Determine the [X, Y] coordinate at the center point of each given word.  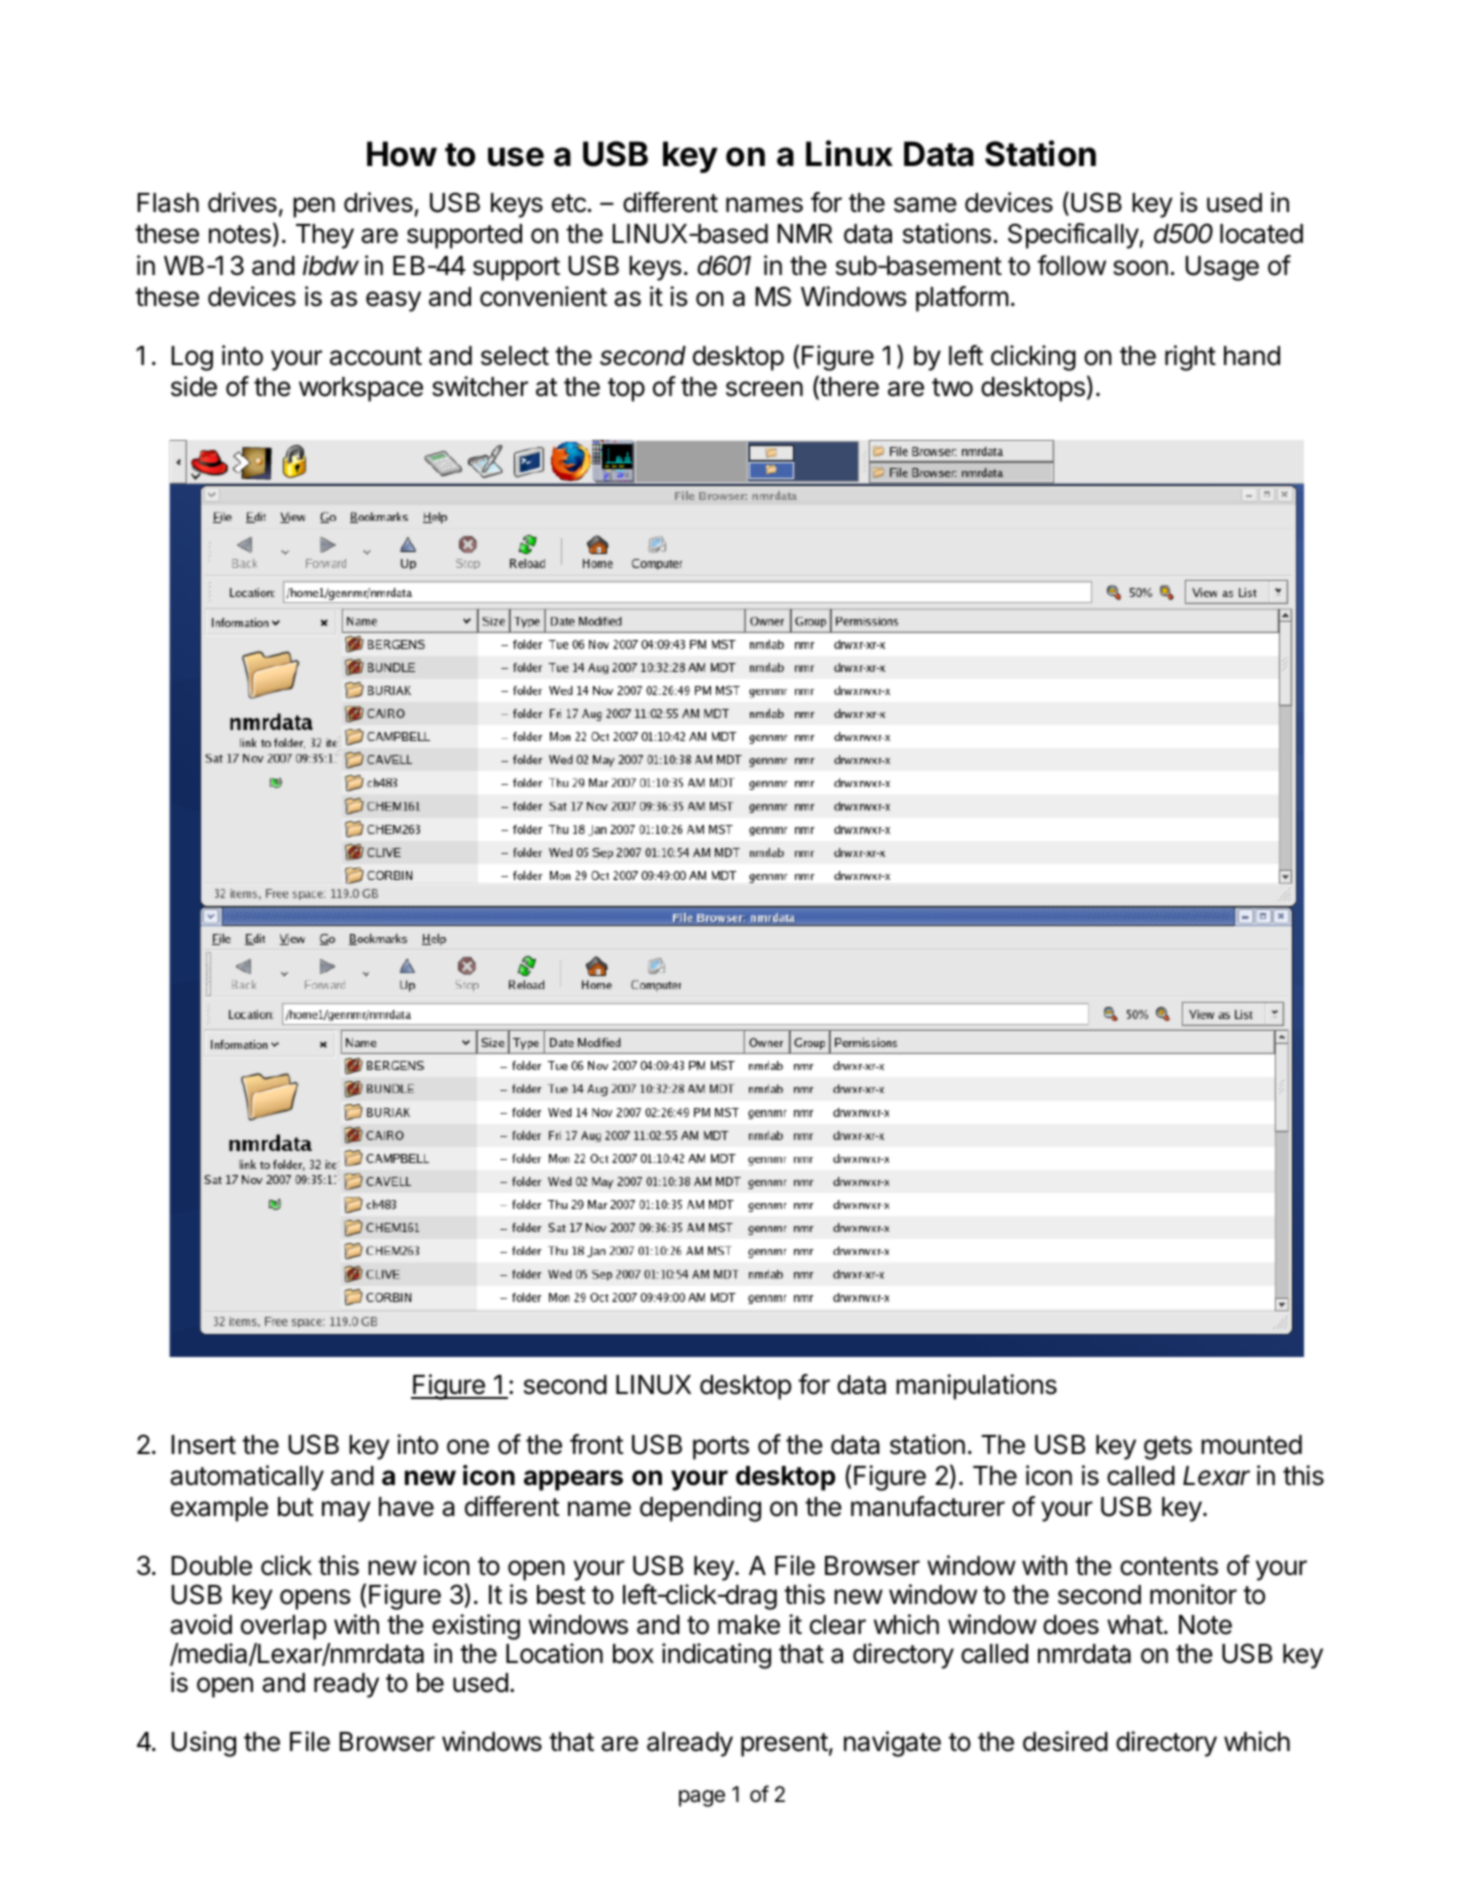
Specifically [1073, 236]
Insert [203, 1445]
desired [1065, 1741]
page [702, 1798]
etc [569, 203]
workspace [361, 389]
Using [203, 1744]
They [325, 236]
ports [721, 1448]
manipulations [976, 1387]
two [952, 387]
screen [764, 389]
